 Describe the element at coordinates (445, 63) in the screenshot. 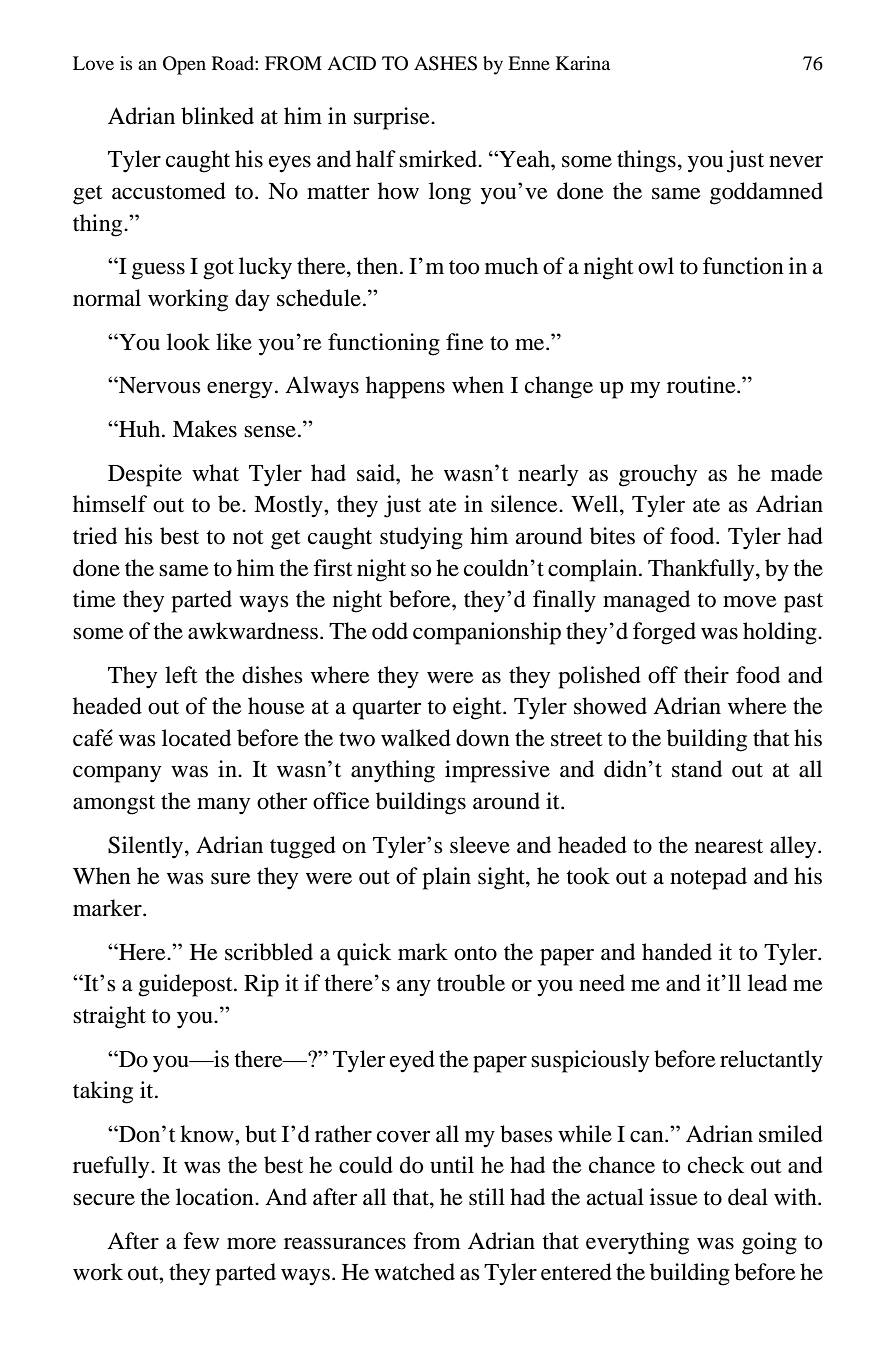

I see `ASHES` at that location.
